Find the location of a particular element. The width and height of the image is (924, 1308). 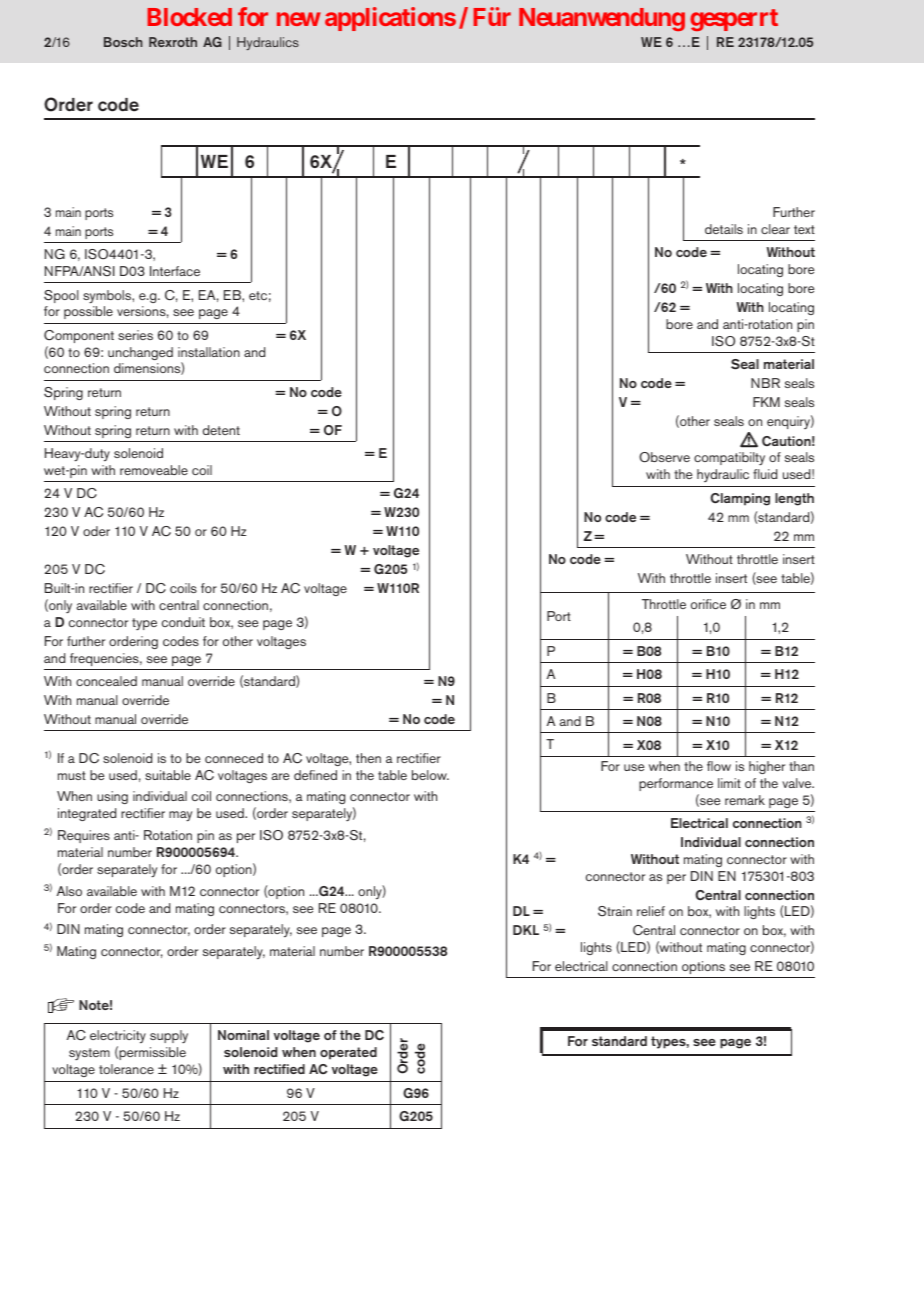

below is located at coordinates (430, 775).
